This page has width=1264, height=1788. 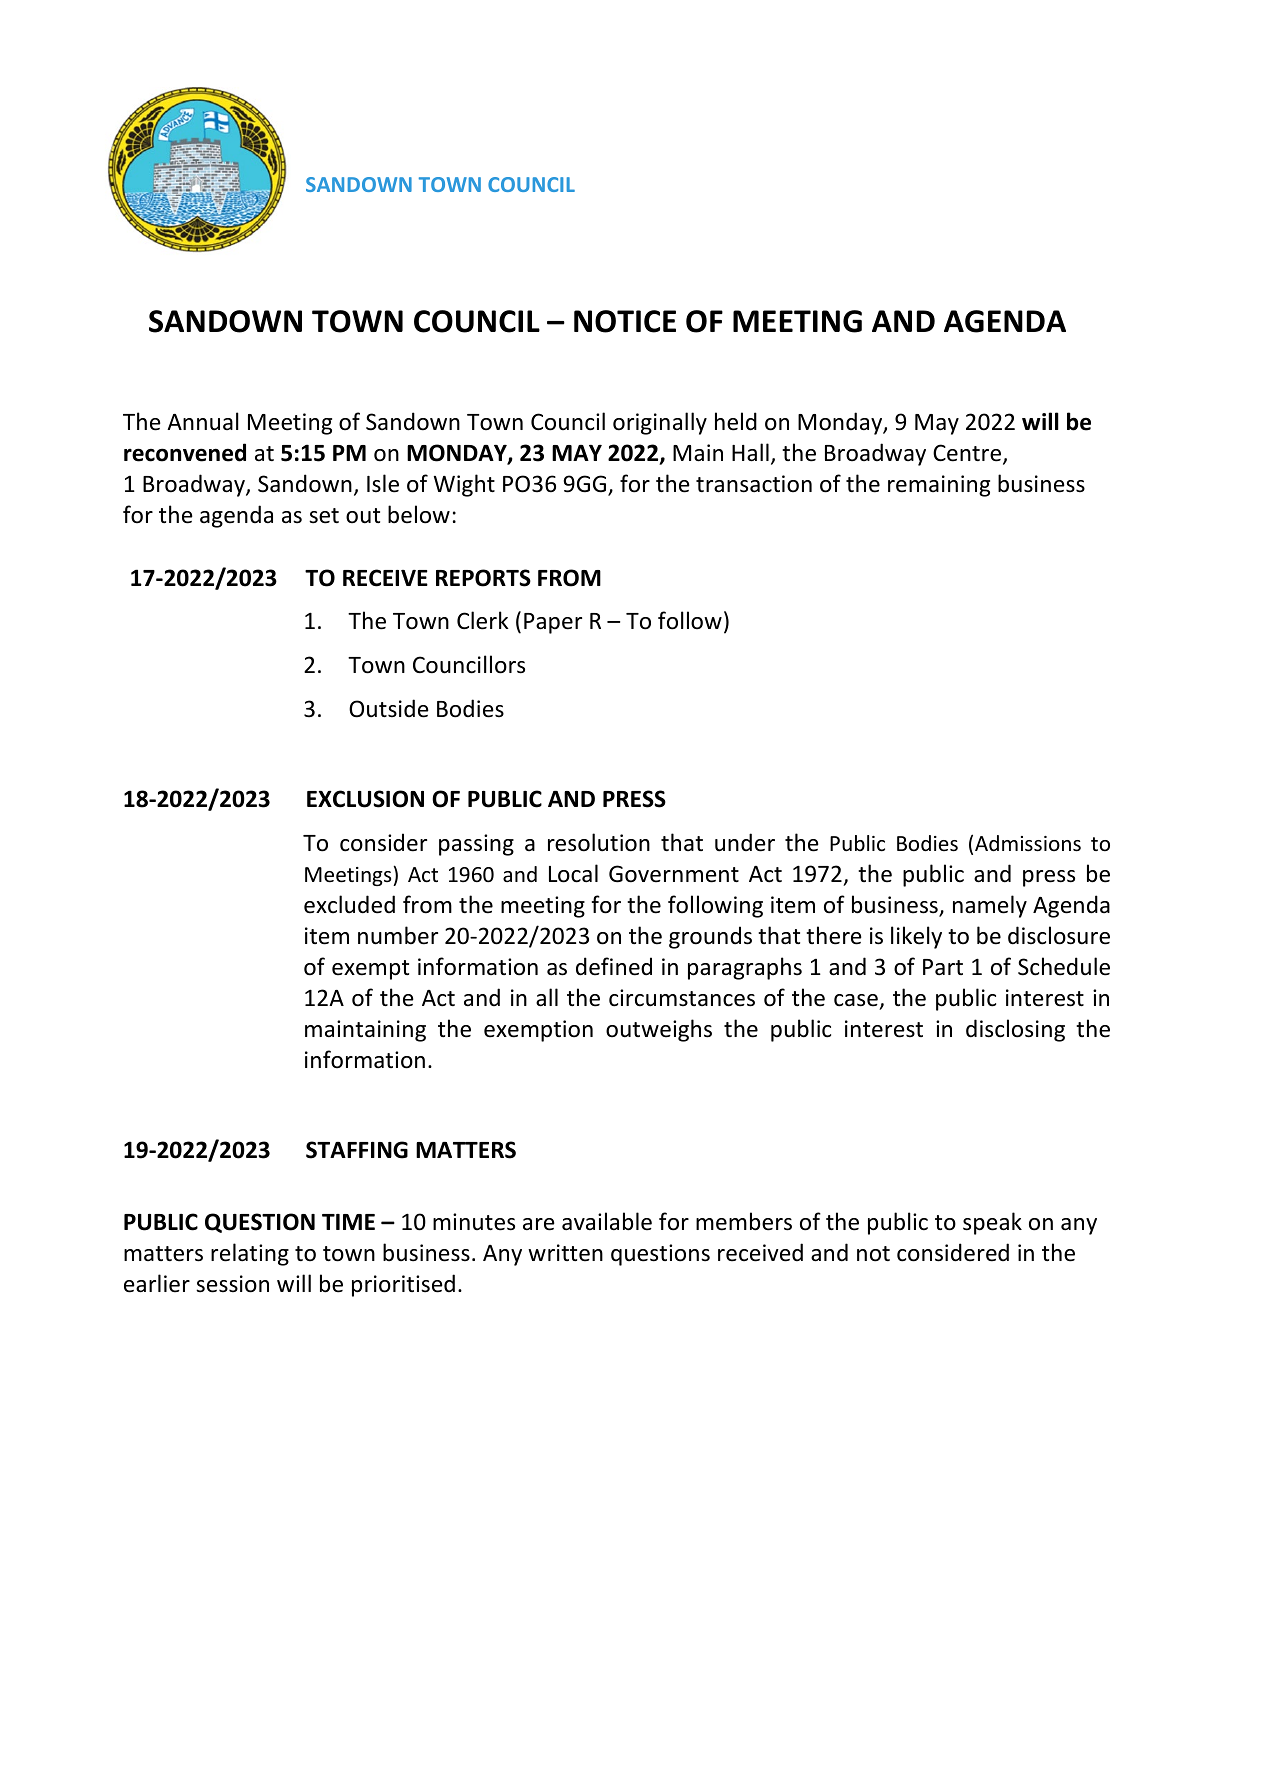 I want to click on Paper, so click(x=553, y=623).
